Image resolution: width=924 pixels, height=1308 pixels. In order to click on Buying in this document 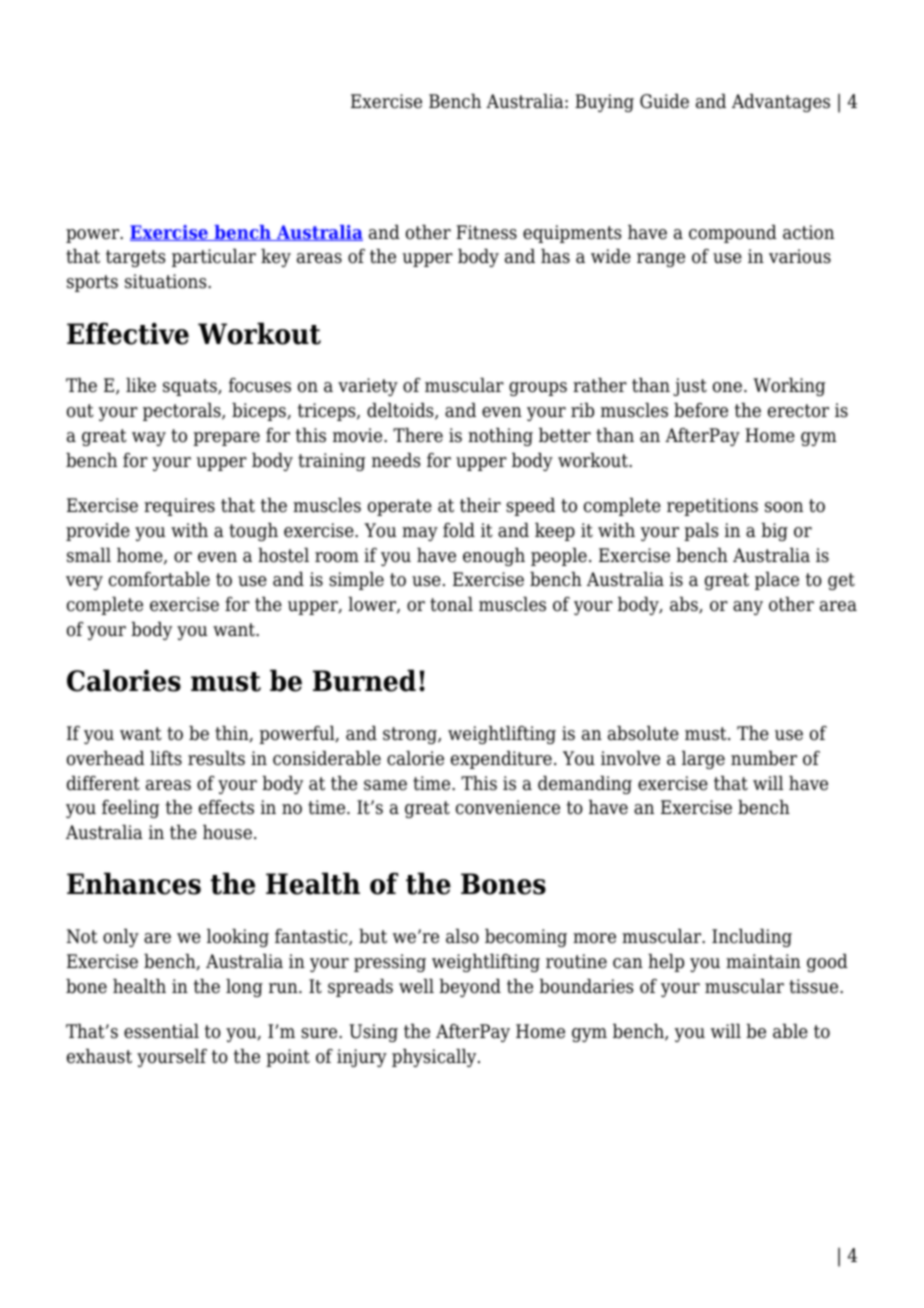, I will do `click(604, 103)`.
